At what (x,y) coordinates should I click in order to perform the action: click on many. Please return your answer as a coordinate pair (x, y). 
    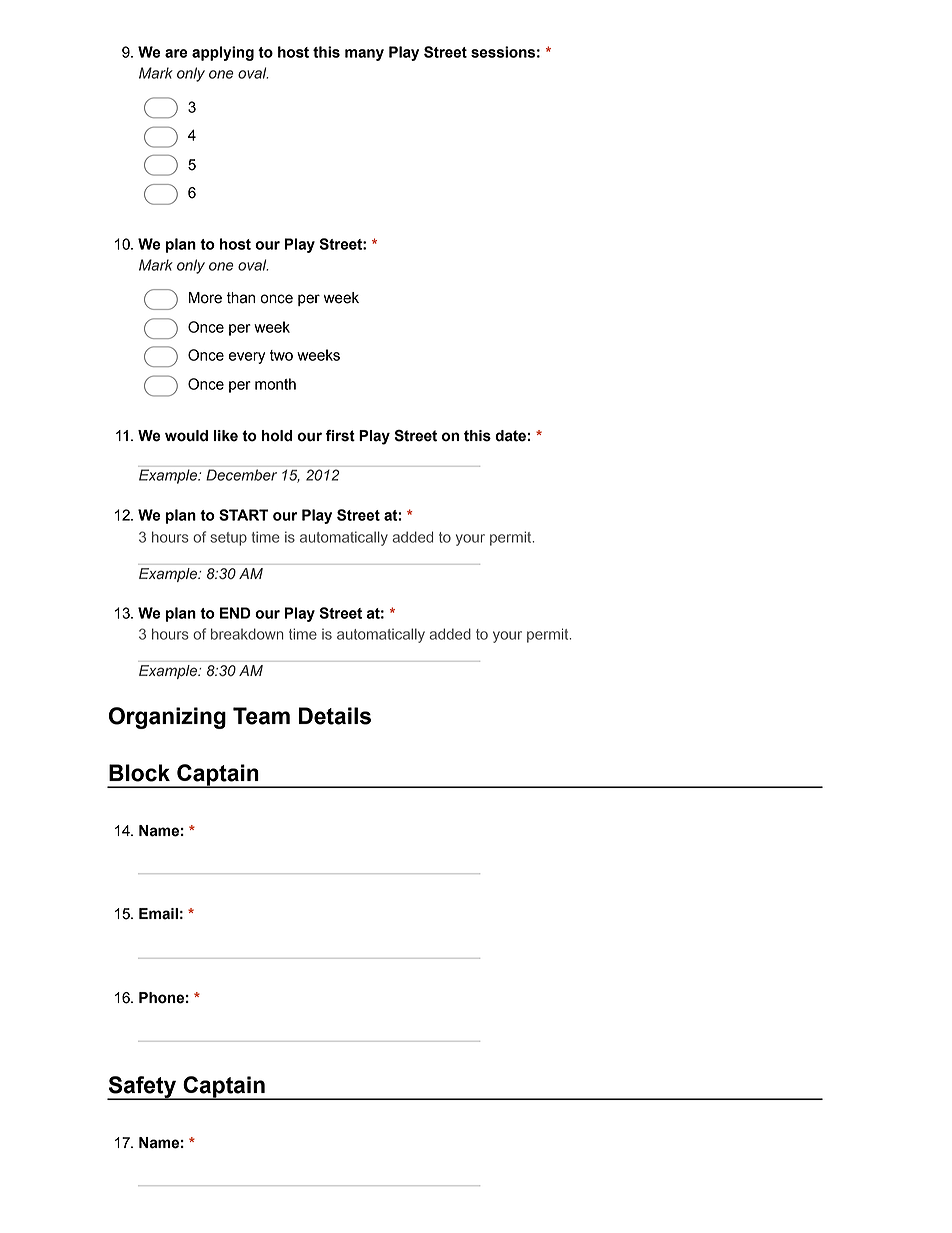
    Looking at the image, I should click on (364, 55).
